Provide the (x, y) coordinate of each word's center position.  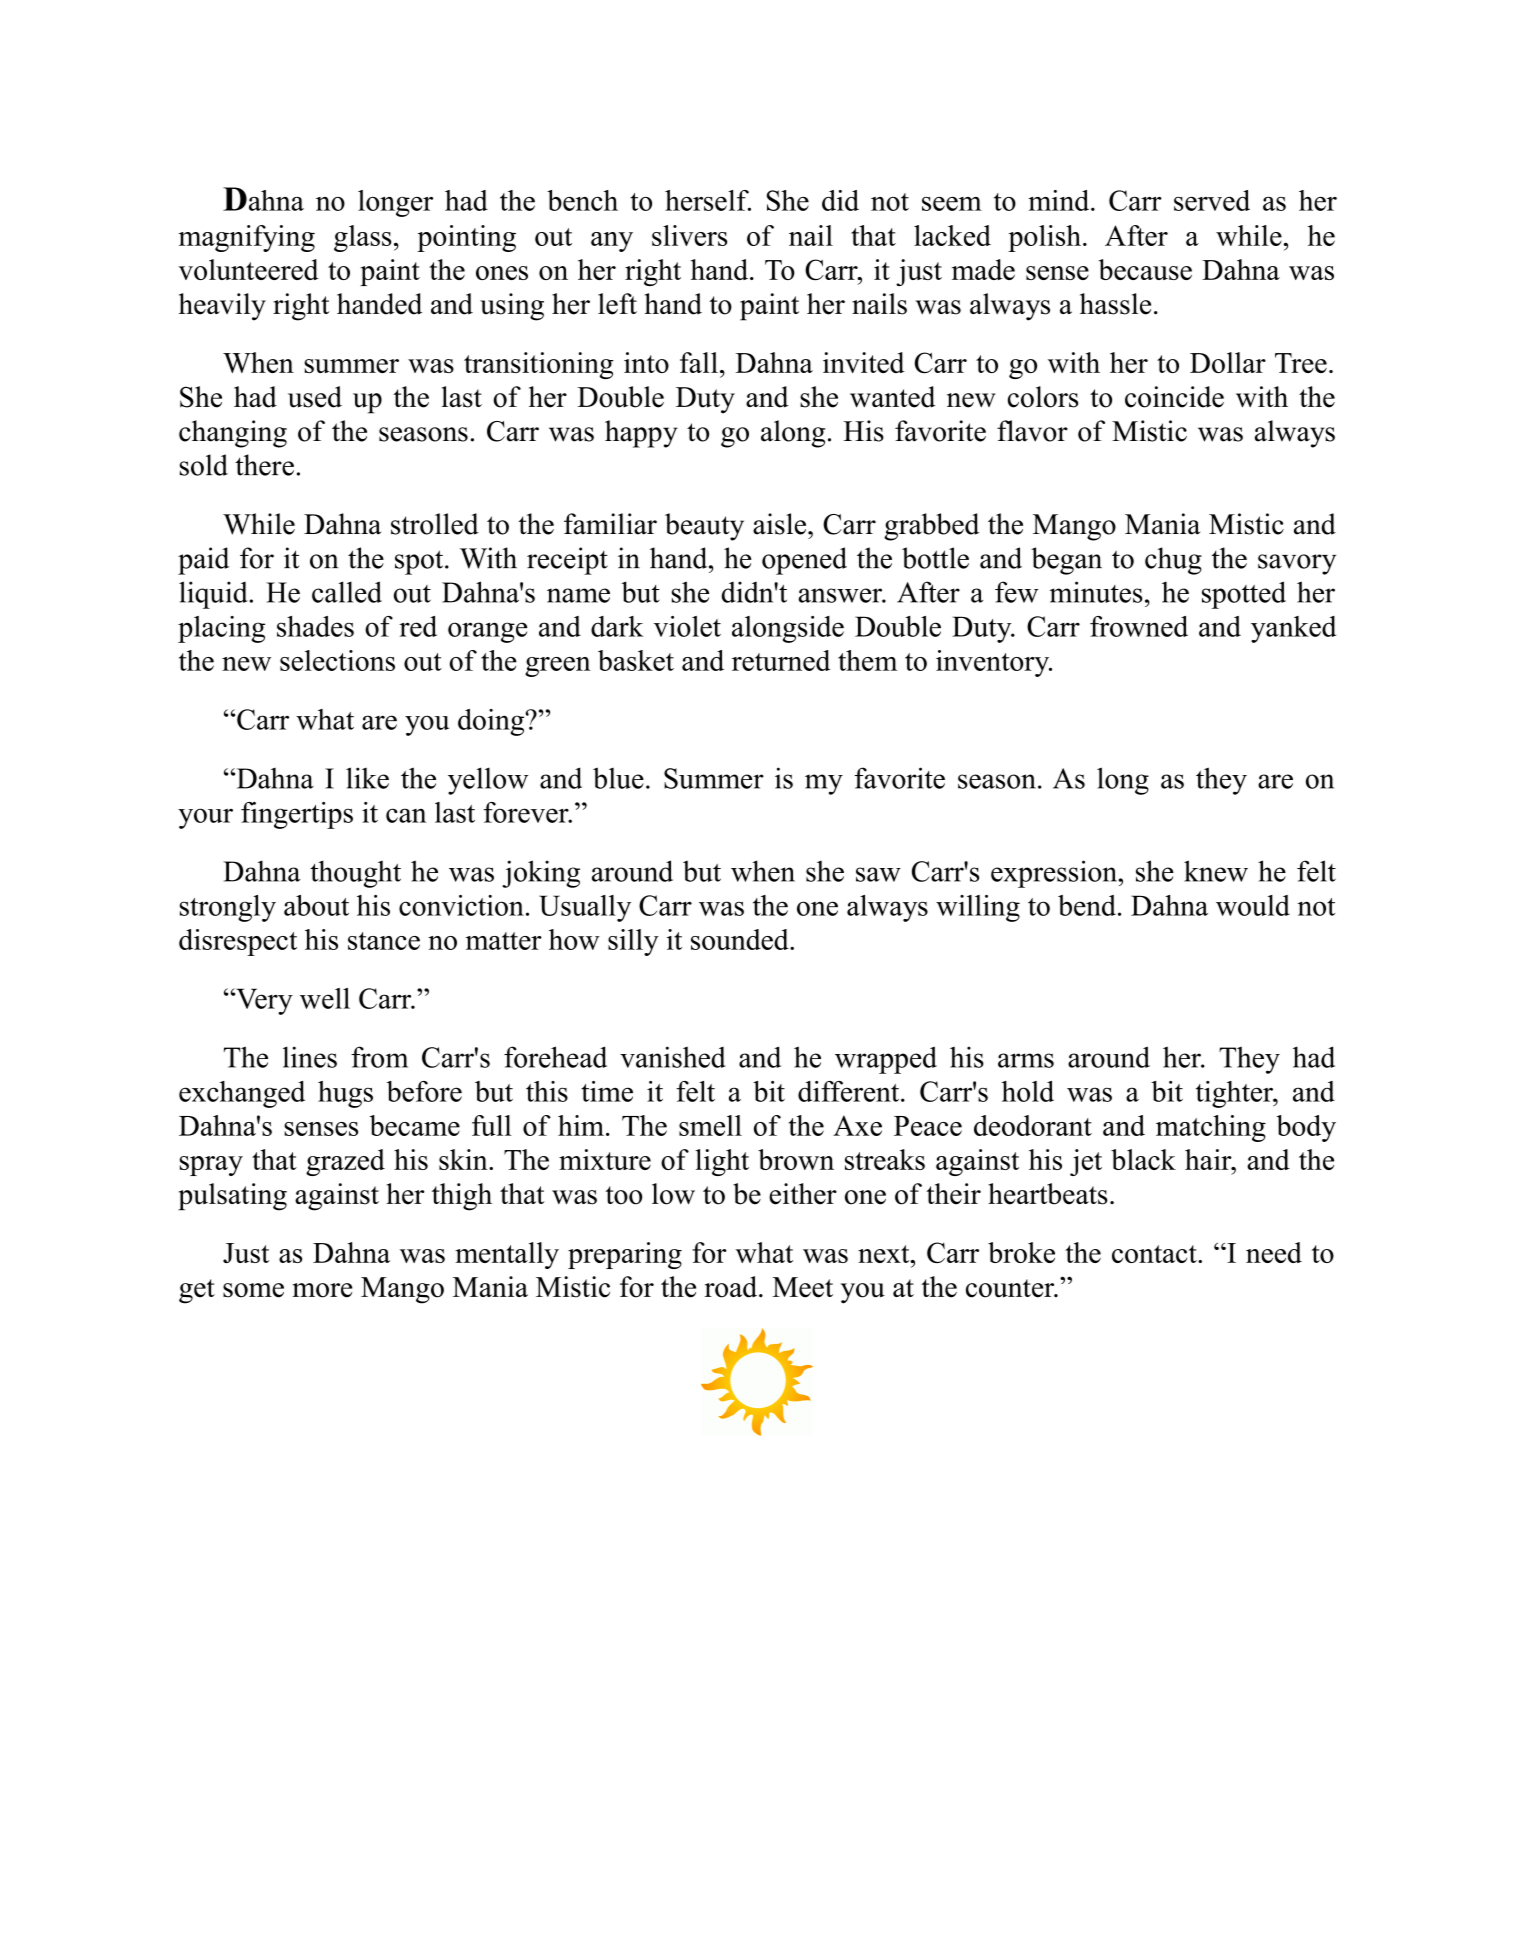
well (325, 998)
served (1212, 200)
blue (618, 778)
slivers (689, 235)
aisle (781, 524)
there (264, 465)
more (322, 1290)
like (367, 778)
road (732, 1287)
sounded (741, 939)
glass (362, 238)
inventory (994, 663)
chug (1173, 561)
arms (1026, 1060)
